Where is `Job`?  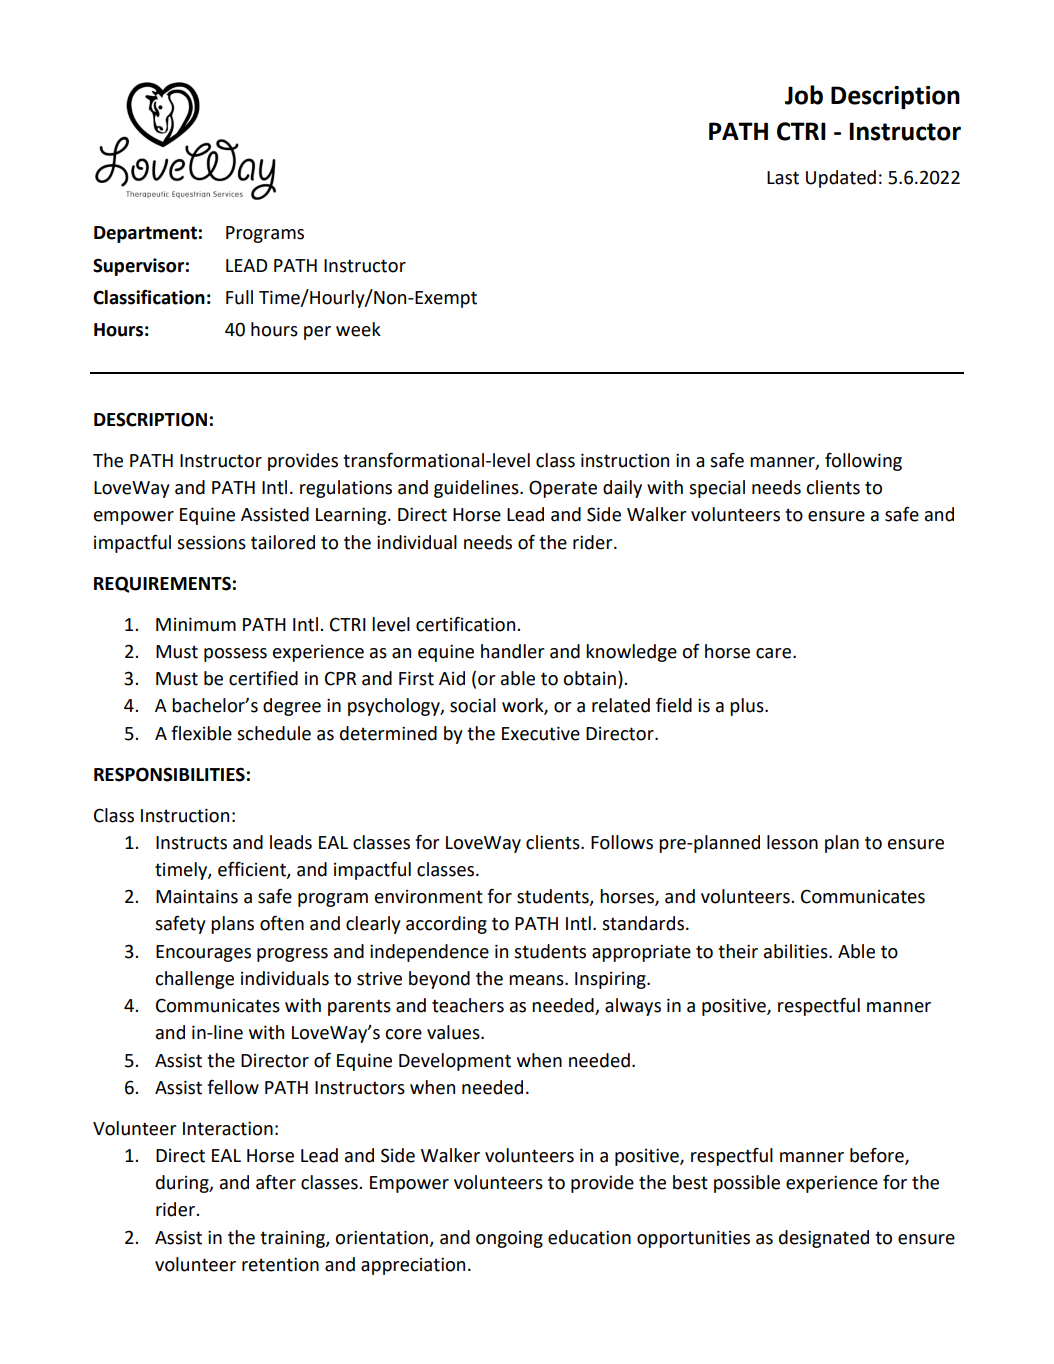 Job is located at coordinates (804, 95).
